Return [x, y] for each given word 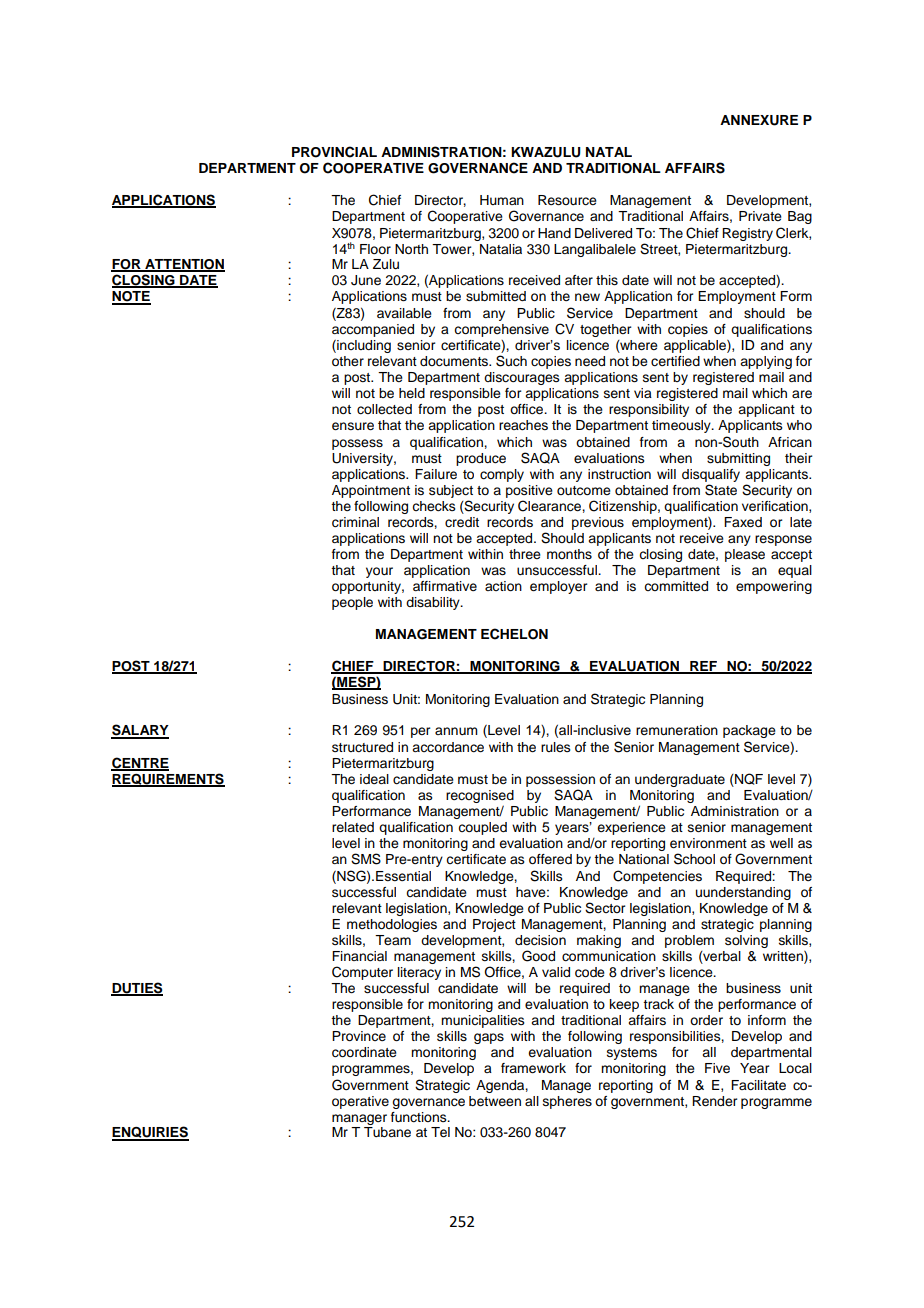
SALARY [140, 731]
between [495, 1101]
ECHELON [514, 634]
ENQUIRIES [150, 1133]
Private [760, 216]
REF [704, 667]
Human [502, 200]
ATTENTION [184, 265]
